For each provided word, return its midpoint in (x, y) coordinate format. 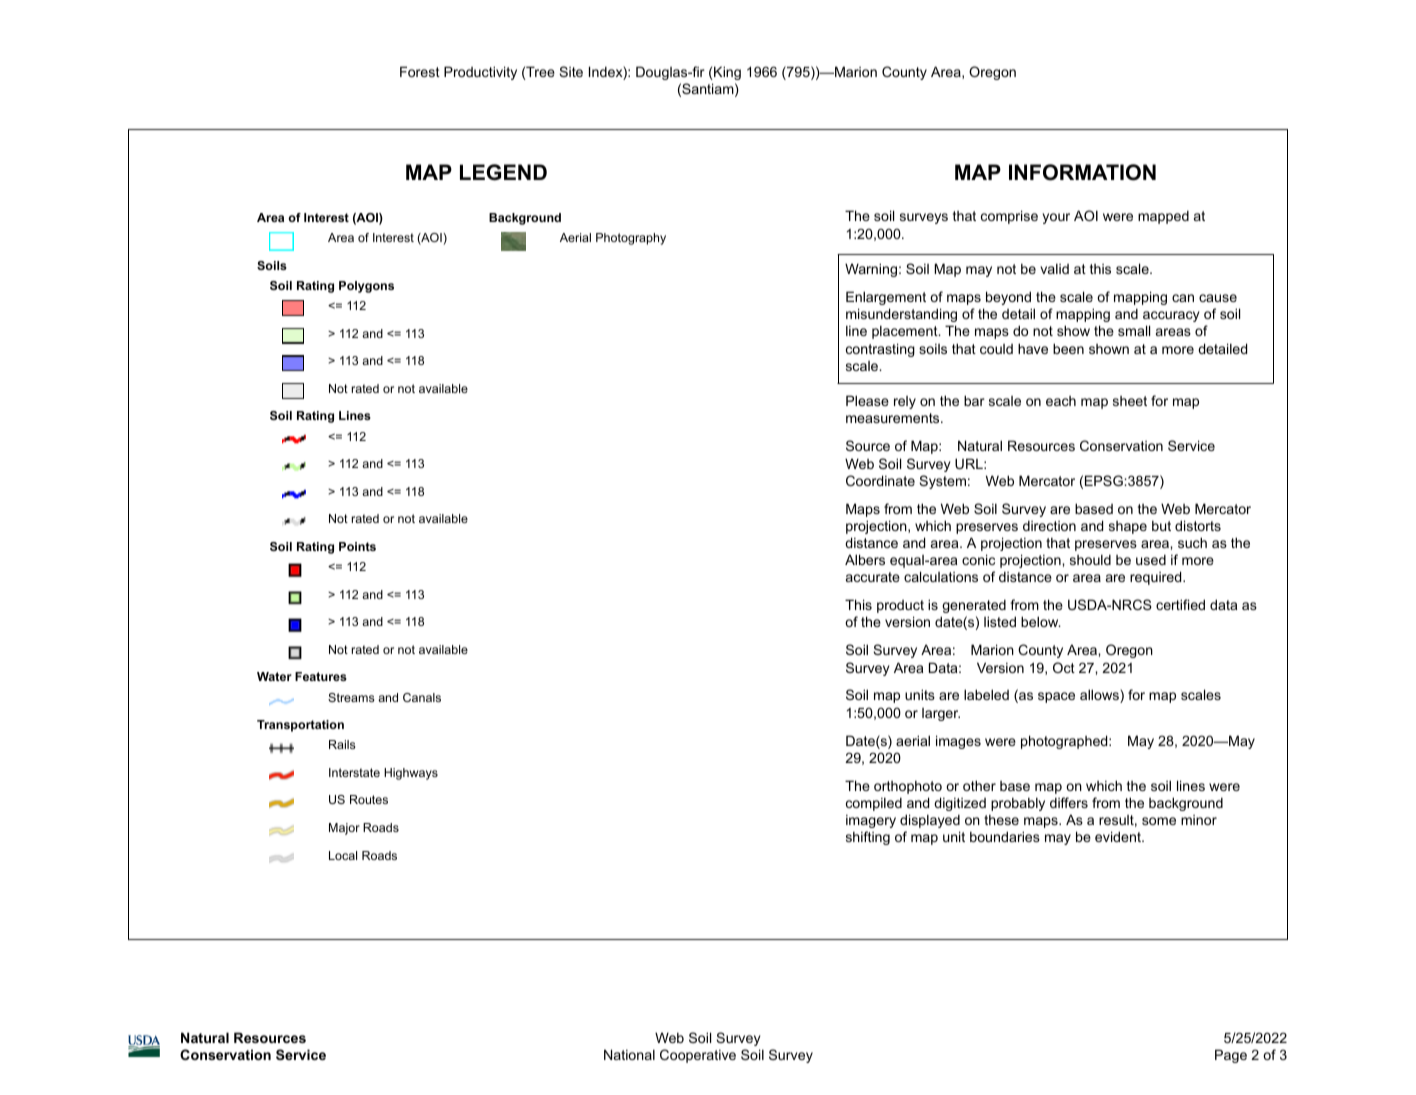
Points (357, 546)
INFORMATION (1082, 172)
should (1090, 559)
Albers (865, 559)
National (629, 1054)
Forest (420, 71)
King (726, 73)
